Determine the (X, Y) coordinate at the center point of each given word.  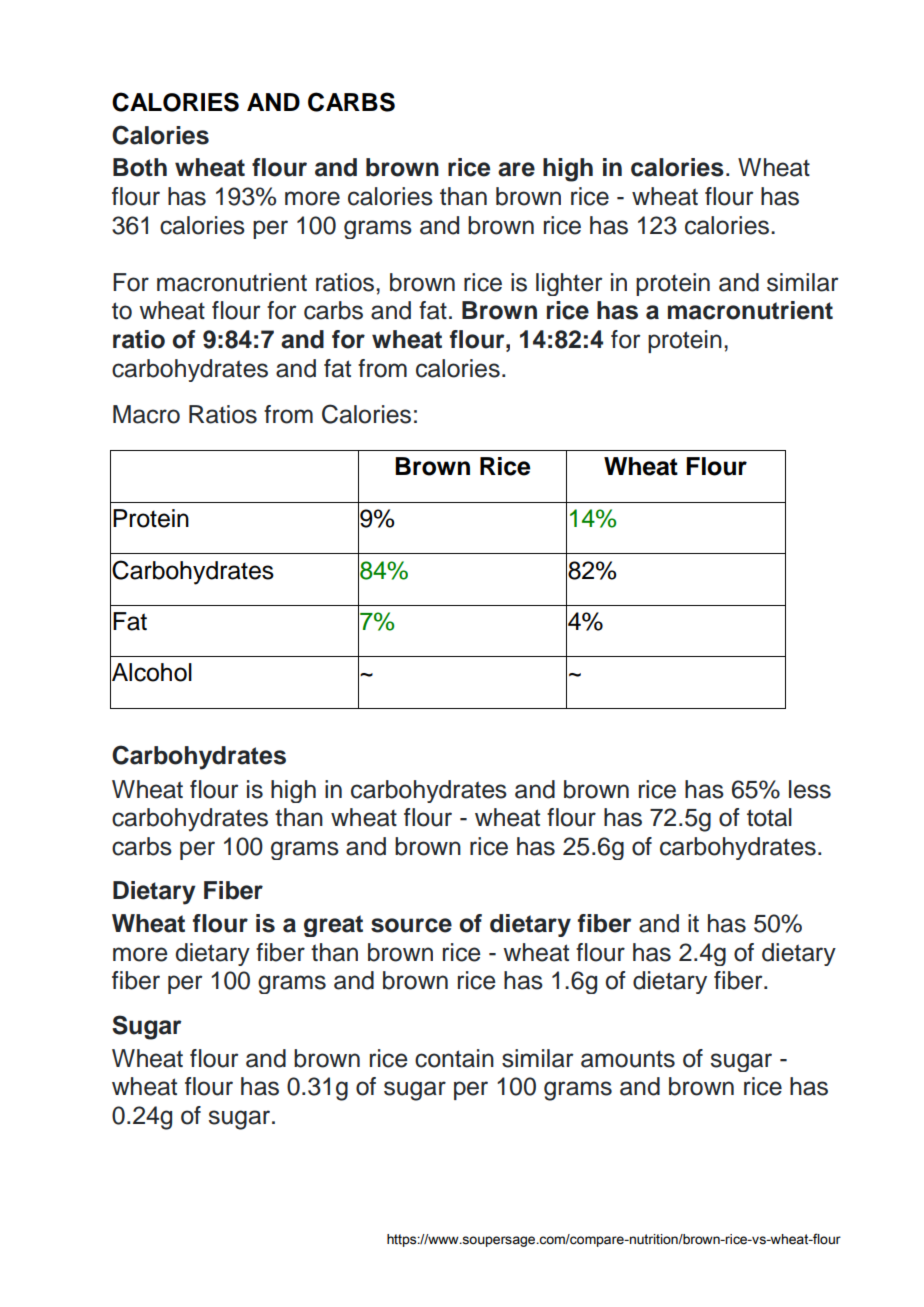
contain (454, 1058)
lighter (569, 284)
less (810, 789)
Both (140, 167)
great (333, 926)
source (411, 925)
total (769, 817)
